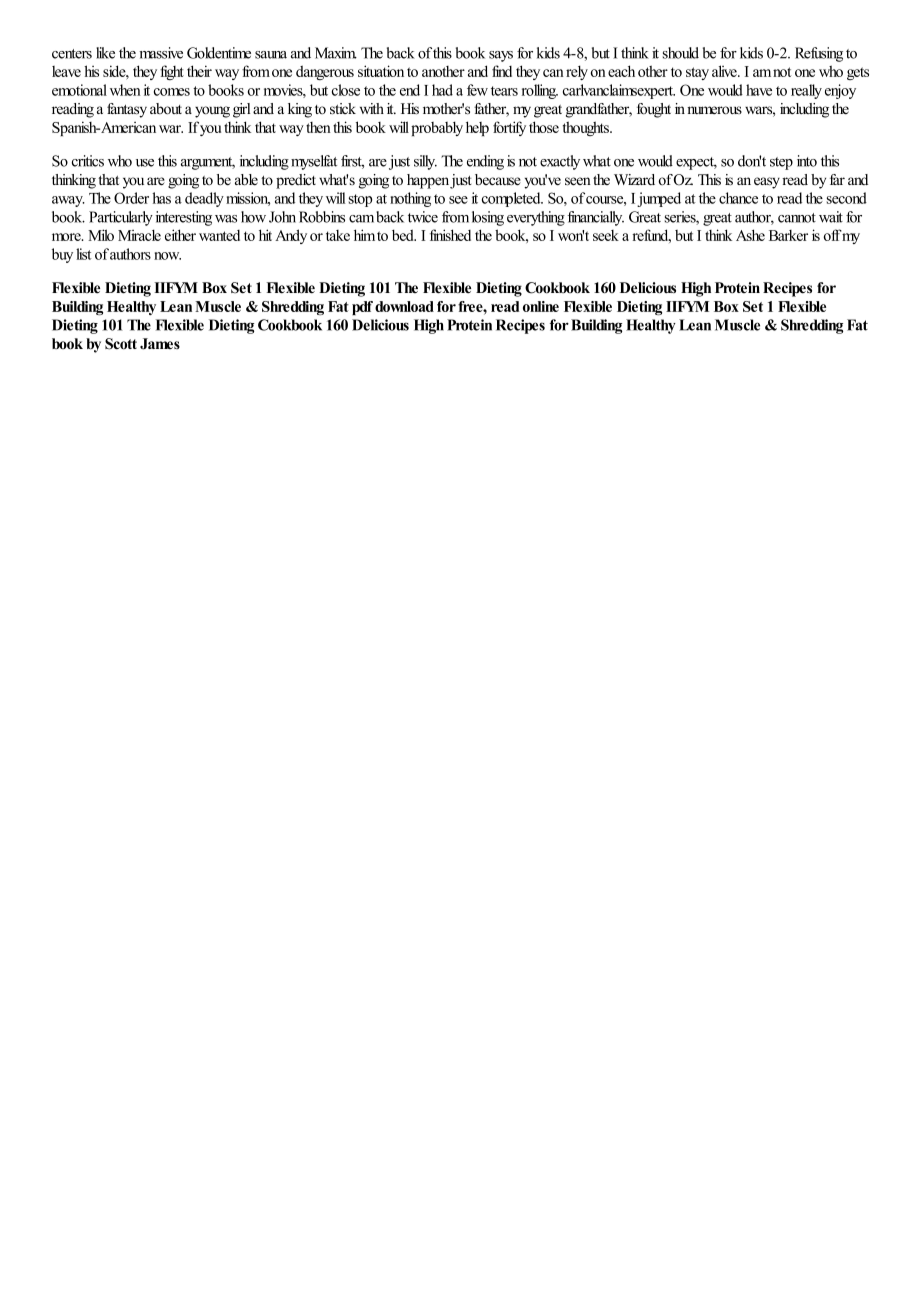 The image size is (924, 1308). Describe the element at coordinates (501, 56) in the page. I see `says` at that location.
